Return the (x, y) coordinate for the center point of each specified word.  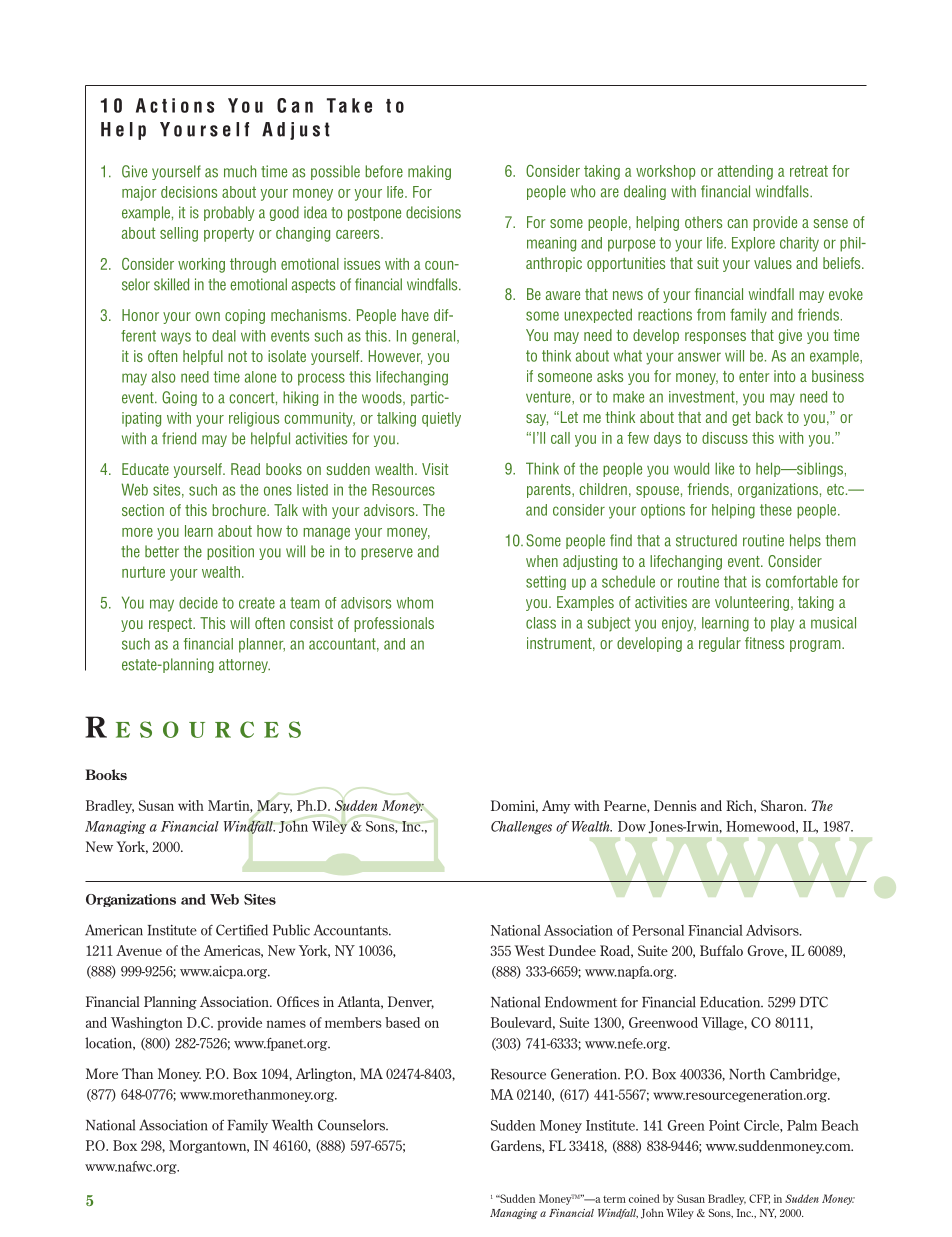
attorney (244, 666)
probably (229, 213)
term (614, 1199)
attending (745, 172)
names (286, 1024)
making (429, 172)
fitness (764, 643)
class (541, 623)
